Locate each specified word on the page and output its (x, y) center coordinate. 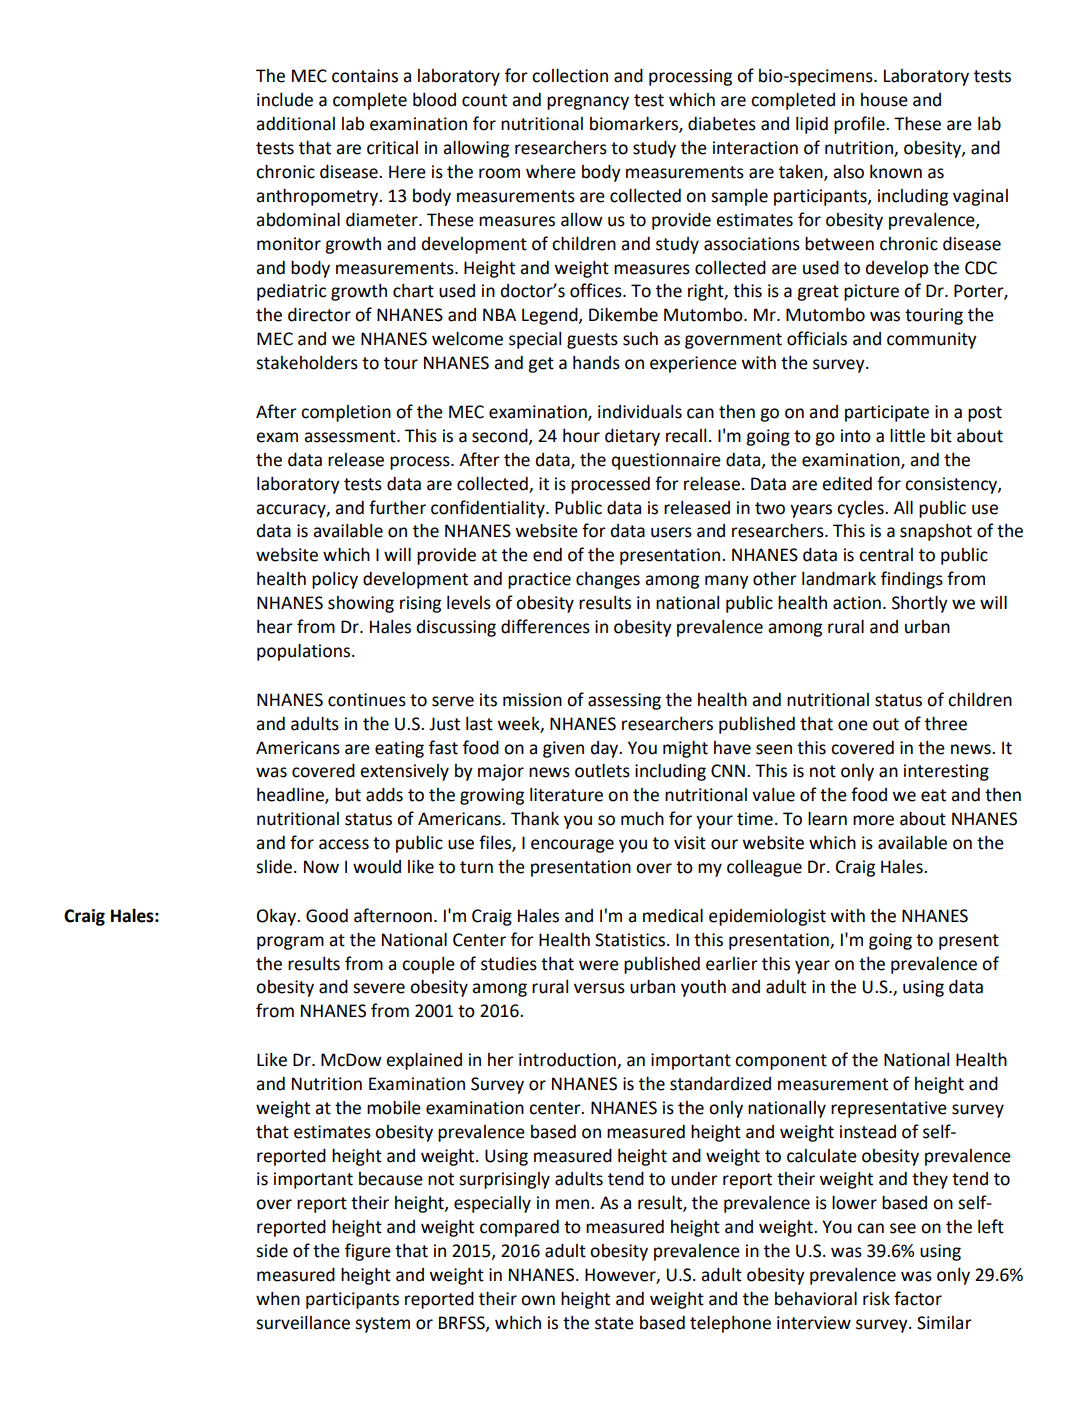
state (614, 1323)
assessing (624, 701)
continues (367, 700)
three (946, 724)
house (884, 100)
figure (368, 1252)
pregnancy (588, 103)
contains (365, 76)
